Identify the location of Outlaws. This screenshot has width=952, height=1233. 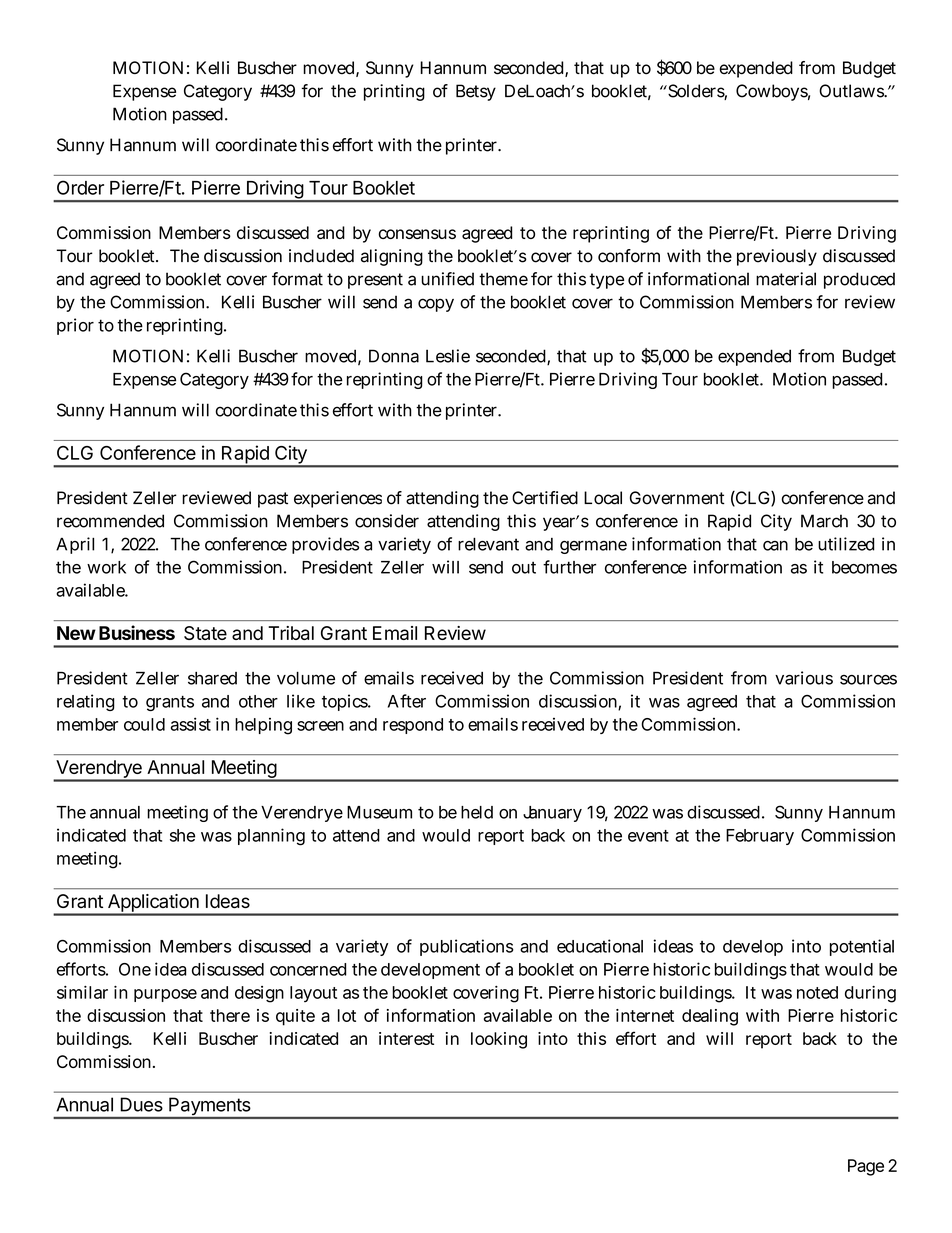
(852, 91).
